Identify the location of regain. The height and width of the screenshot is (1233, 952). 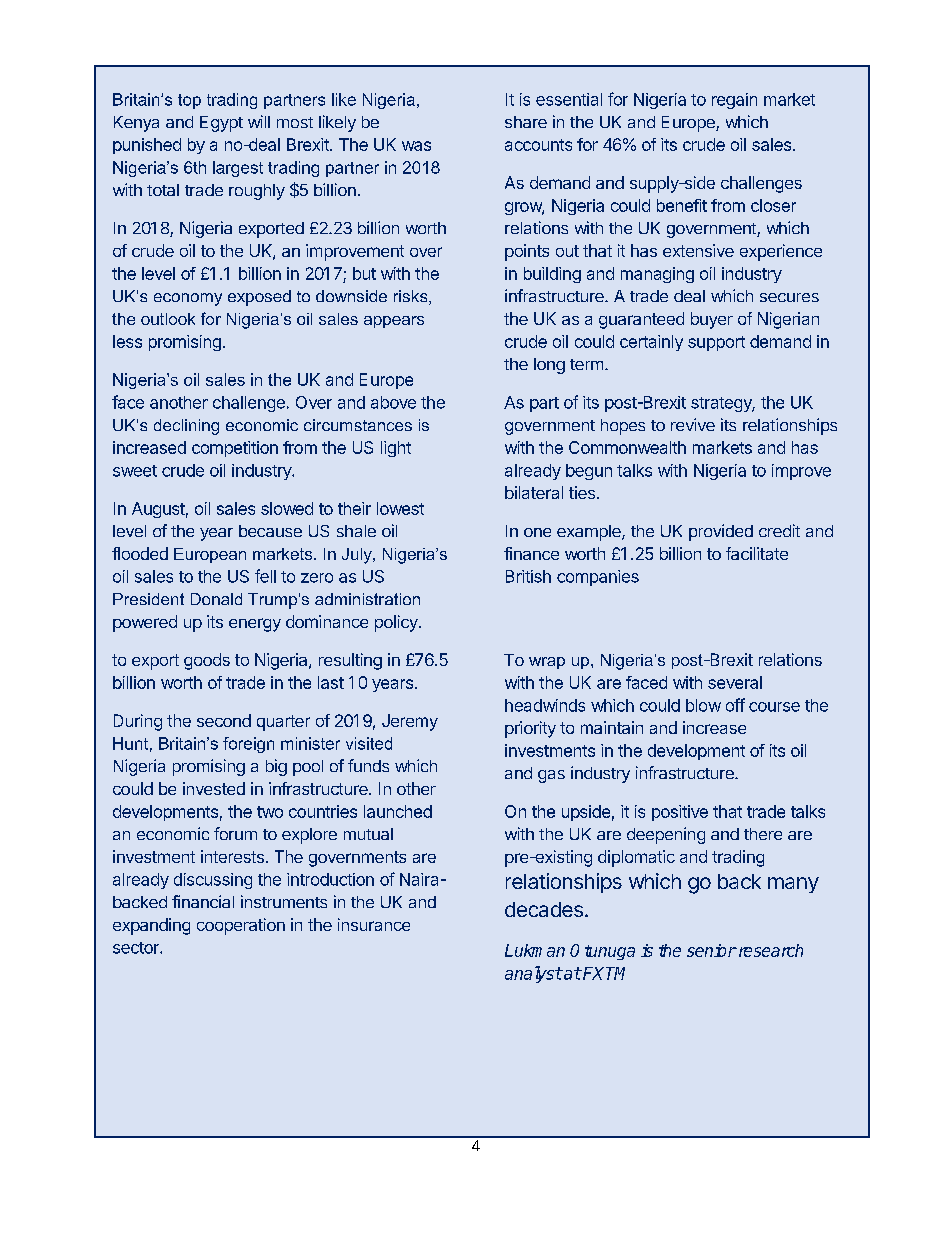
(734, 101).
